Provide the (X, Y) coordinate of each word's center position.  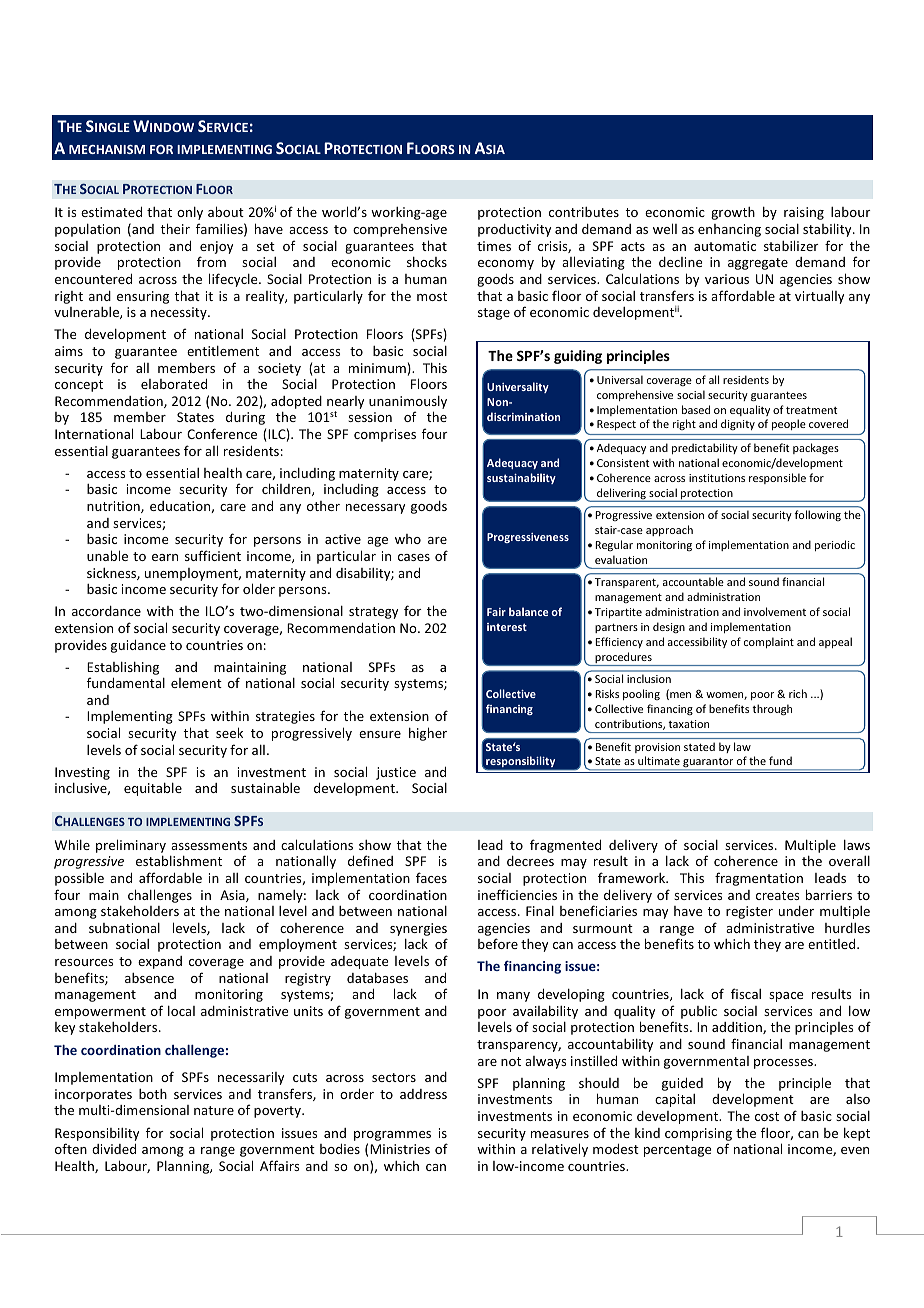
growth (733, 213)
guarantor (708, 764)
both (153, 1094)
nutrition (114, 507)
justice (396, 773)
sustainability (521, 478)
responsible (777, 478)
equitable (153, 789)
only (190, 213)
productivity (514, 230)
